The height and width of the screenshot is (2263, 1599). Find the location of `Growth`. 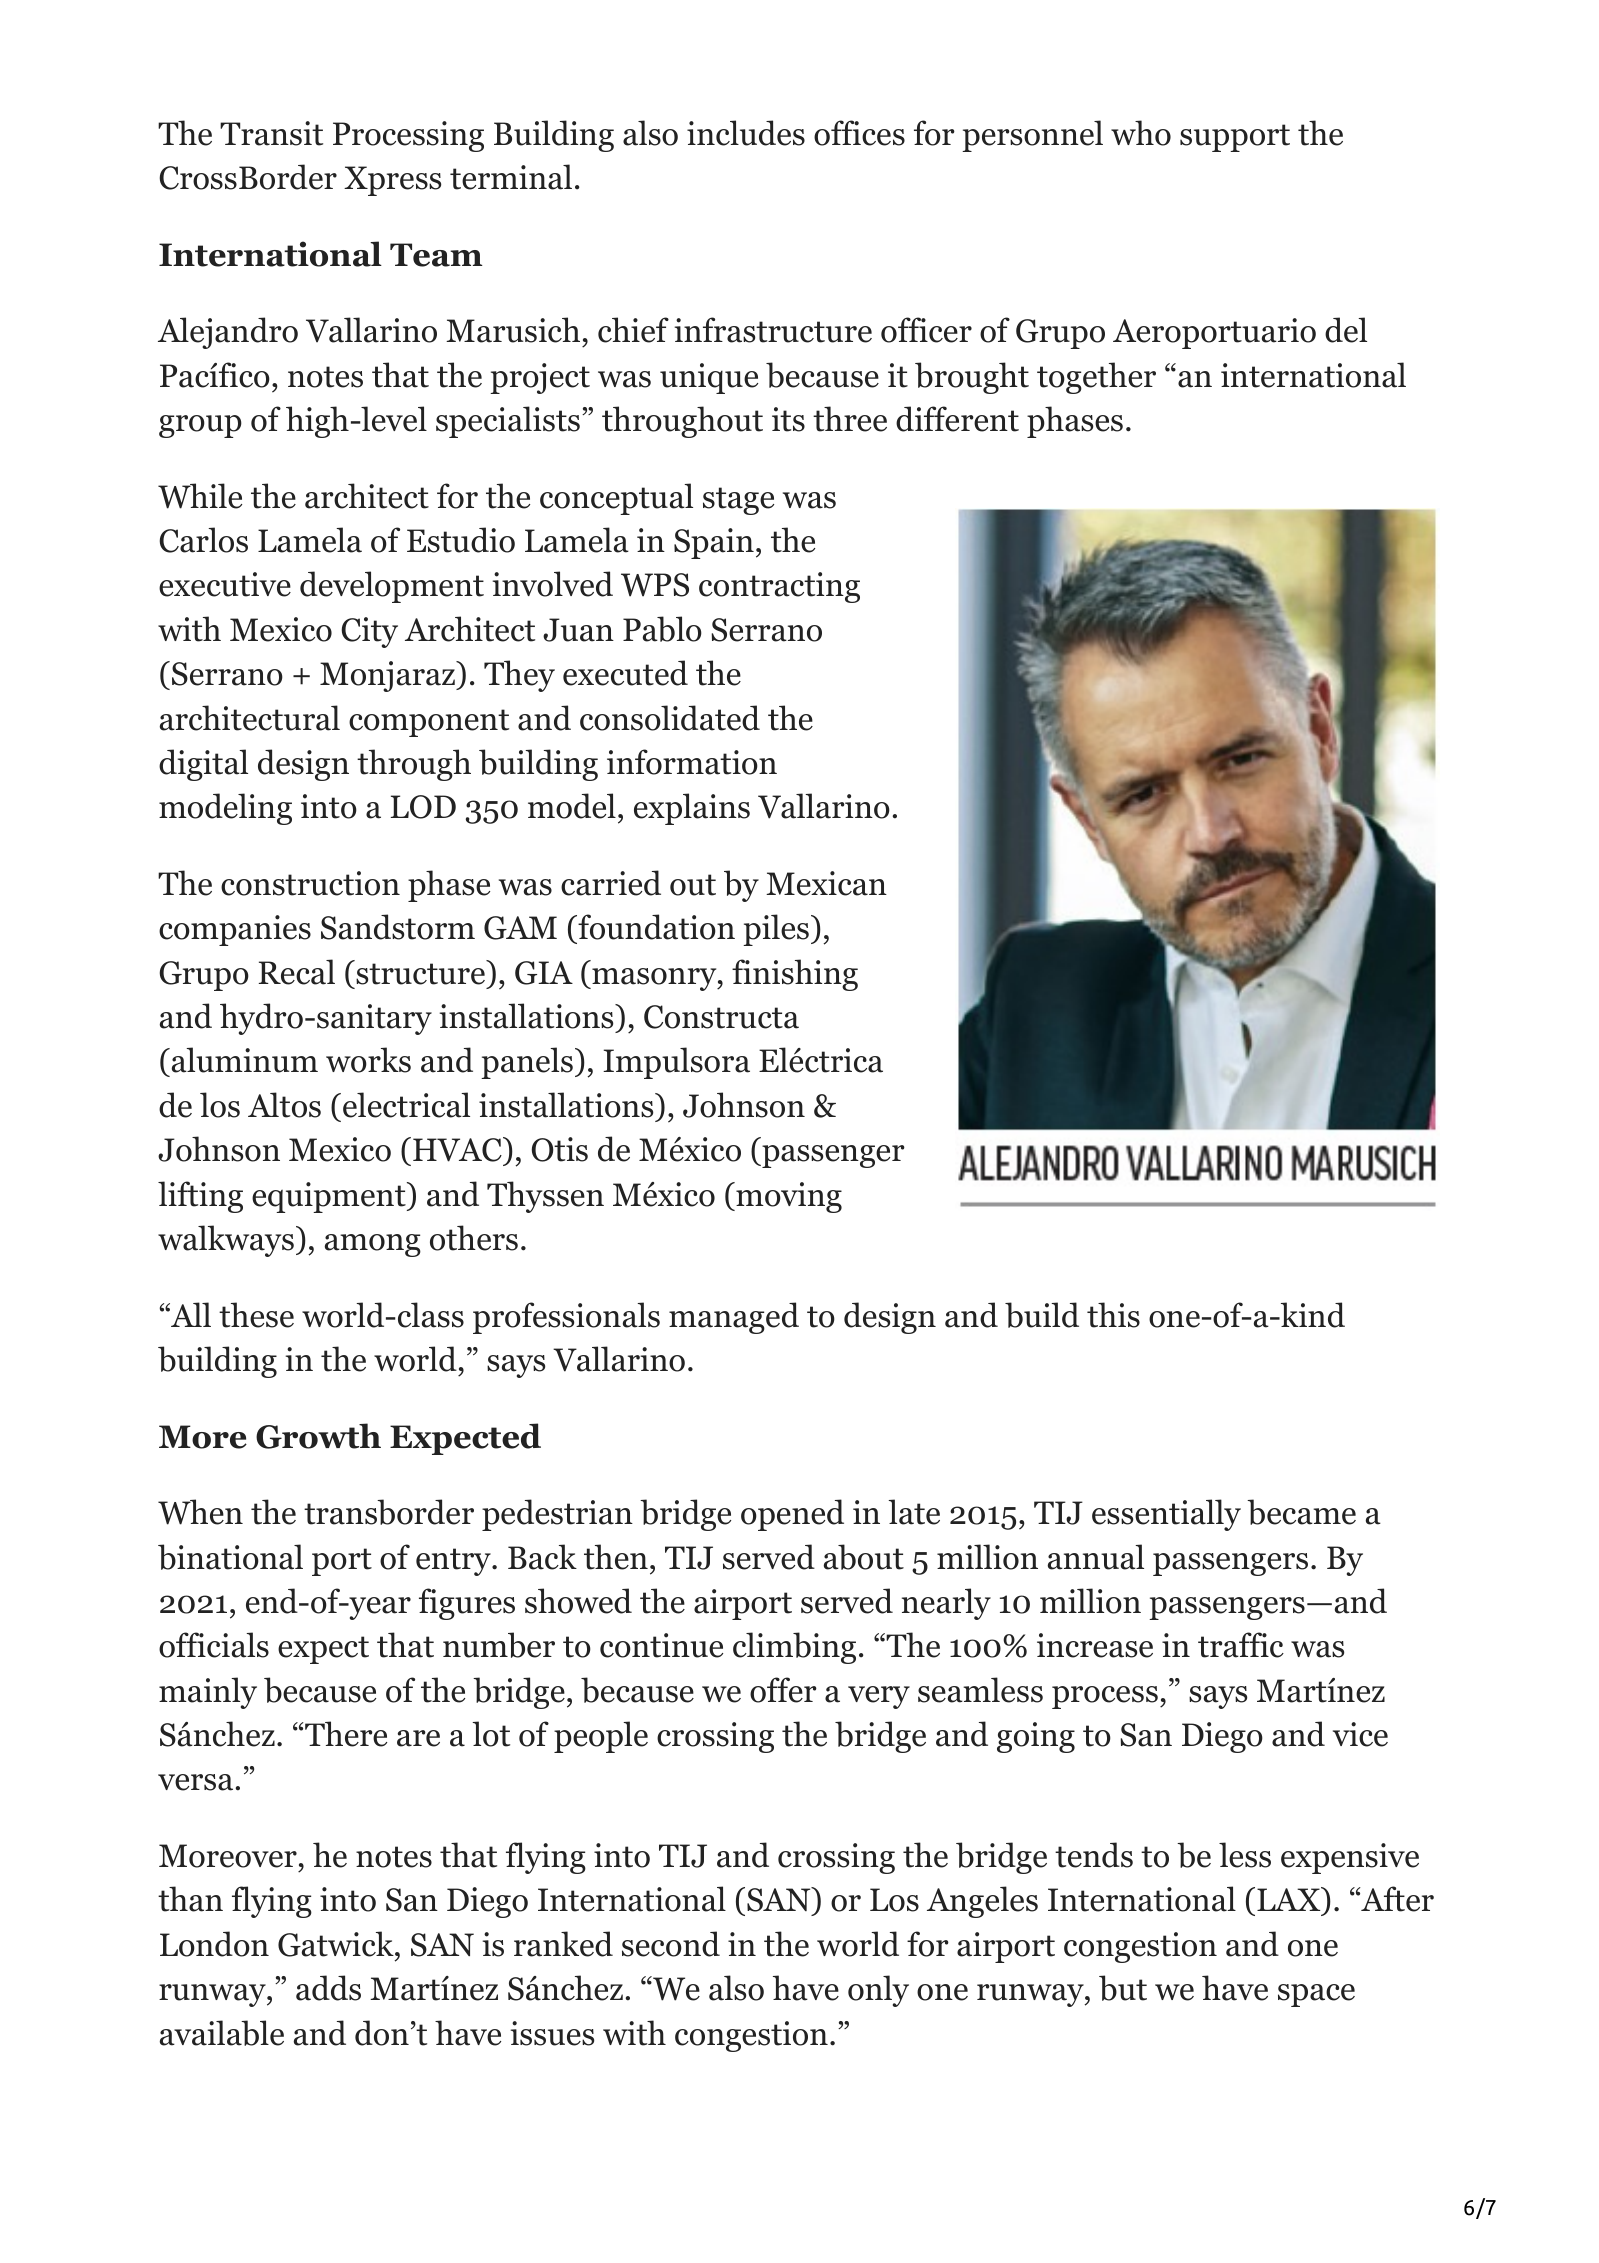

Growth is located at coordinates (318, 1436).
